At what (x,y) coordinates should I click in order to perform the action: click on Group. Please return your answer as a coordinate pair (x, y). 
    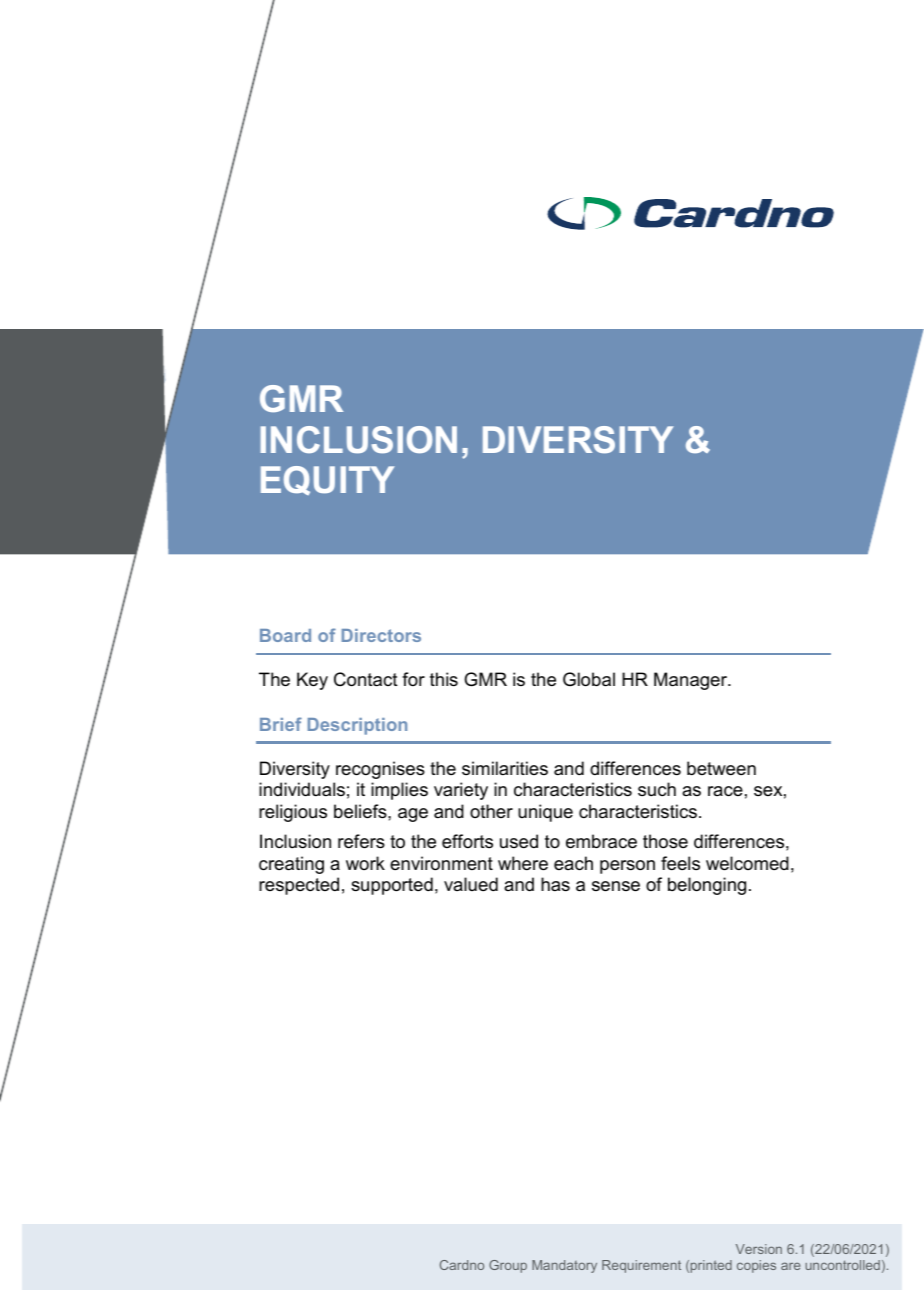
    Looking at the image, I should click on (508, 1266).
